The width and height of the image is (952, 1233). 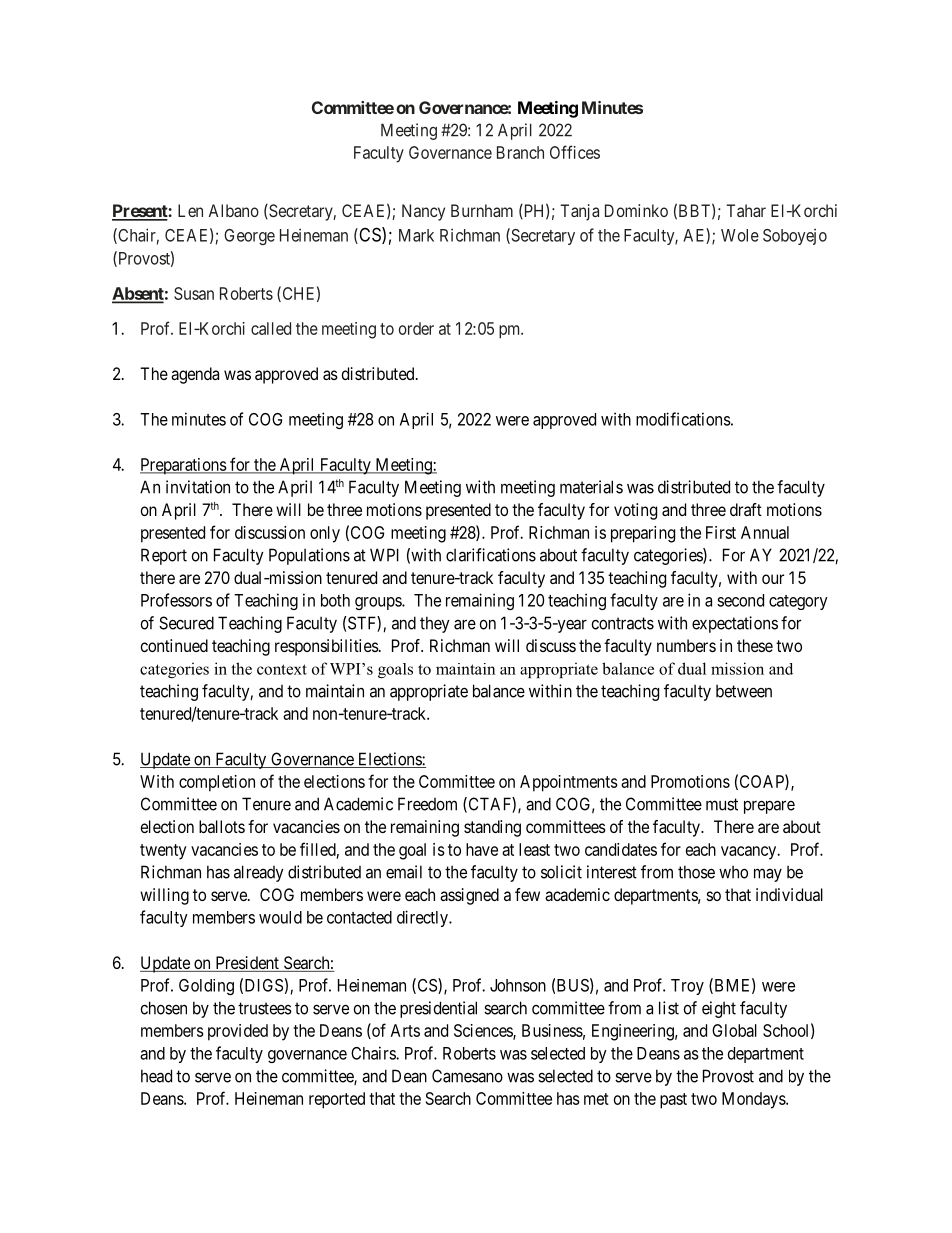 I want to click on Freedom, so click(x=427, y=804).
